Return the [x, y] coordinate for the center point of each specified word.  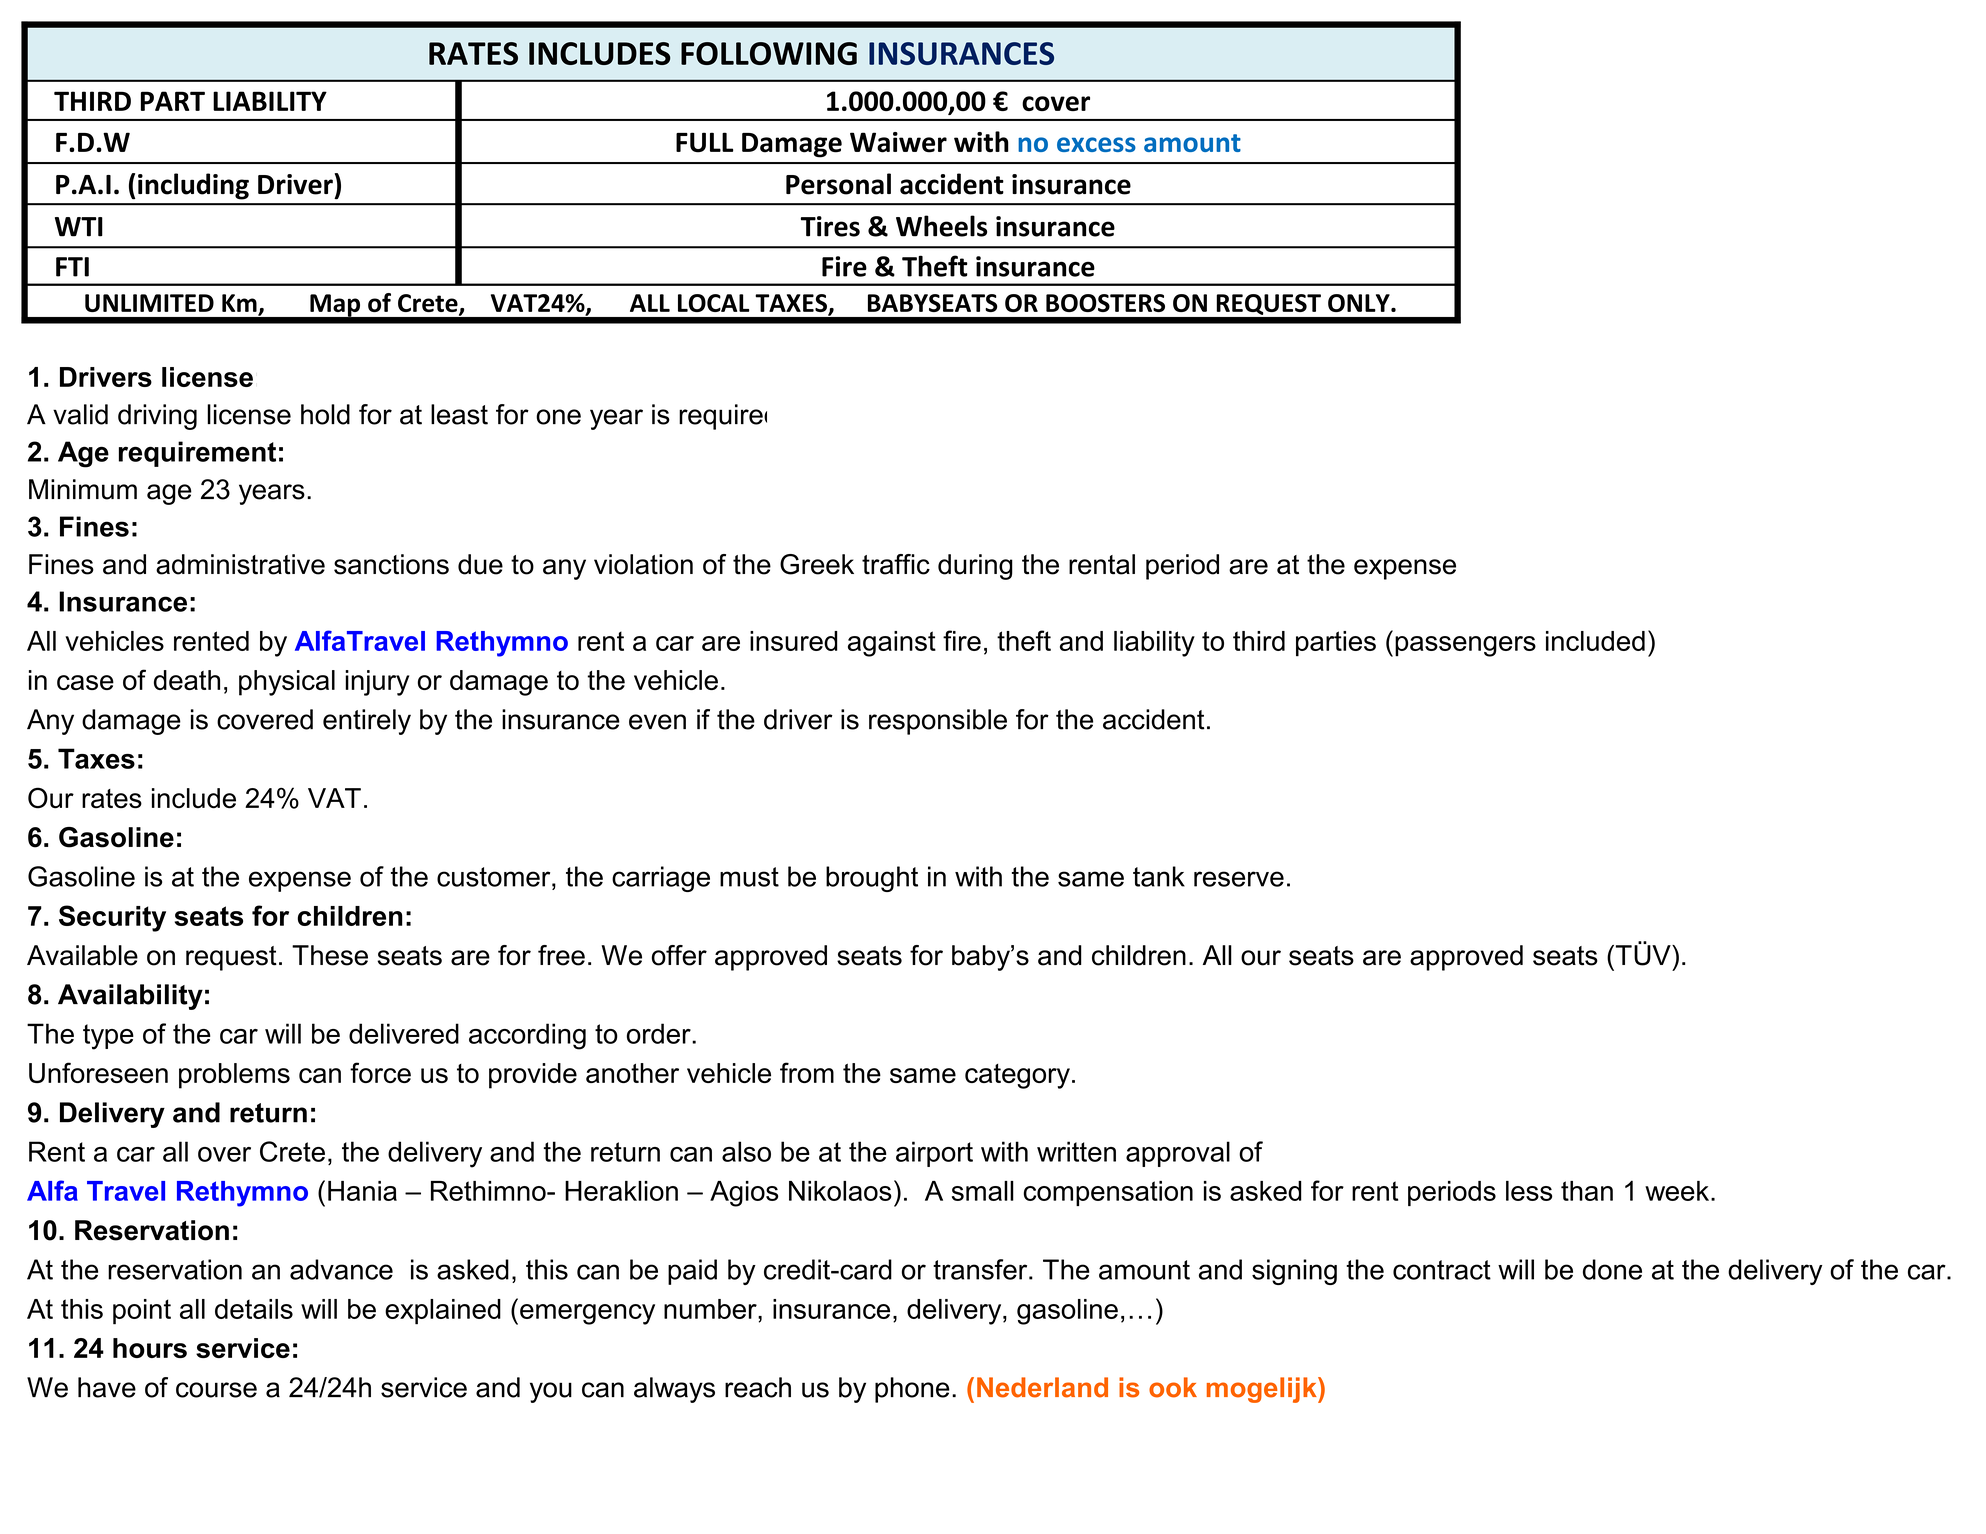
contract [1442, 1270]
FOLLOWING [769, 53]
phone [912, 1390]
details [254, 1309]
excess [1096, 144]
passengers [1465, 646]
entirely [367, 722]
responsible [938, 722]
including [193, 186]
